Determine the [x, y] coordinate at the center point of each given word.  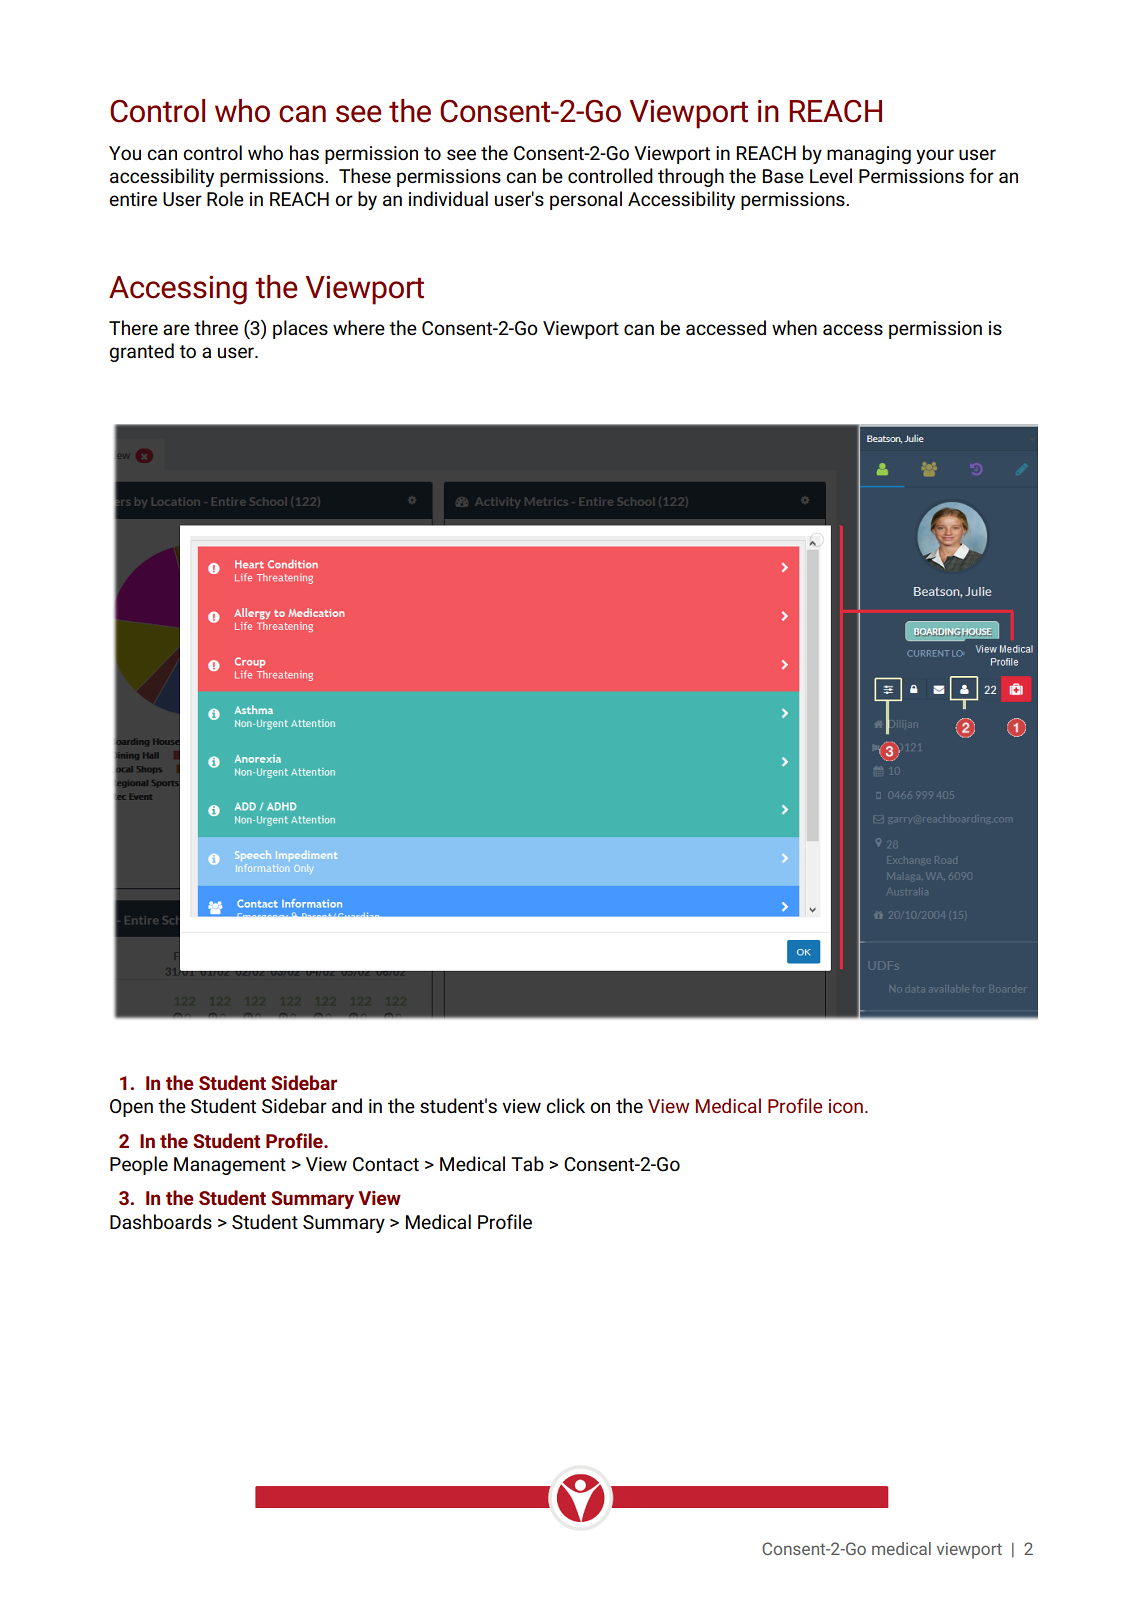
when [794, 327]
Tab [527, 1163]
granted [142, 352]
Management [230, 1166]
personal [586, 200]
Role [225, 198]
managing [869, 155]
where [359, 327]
